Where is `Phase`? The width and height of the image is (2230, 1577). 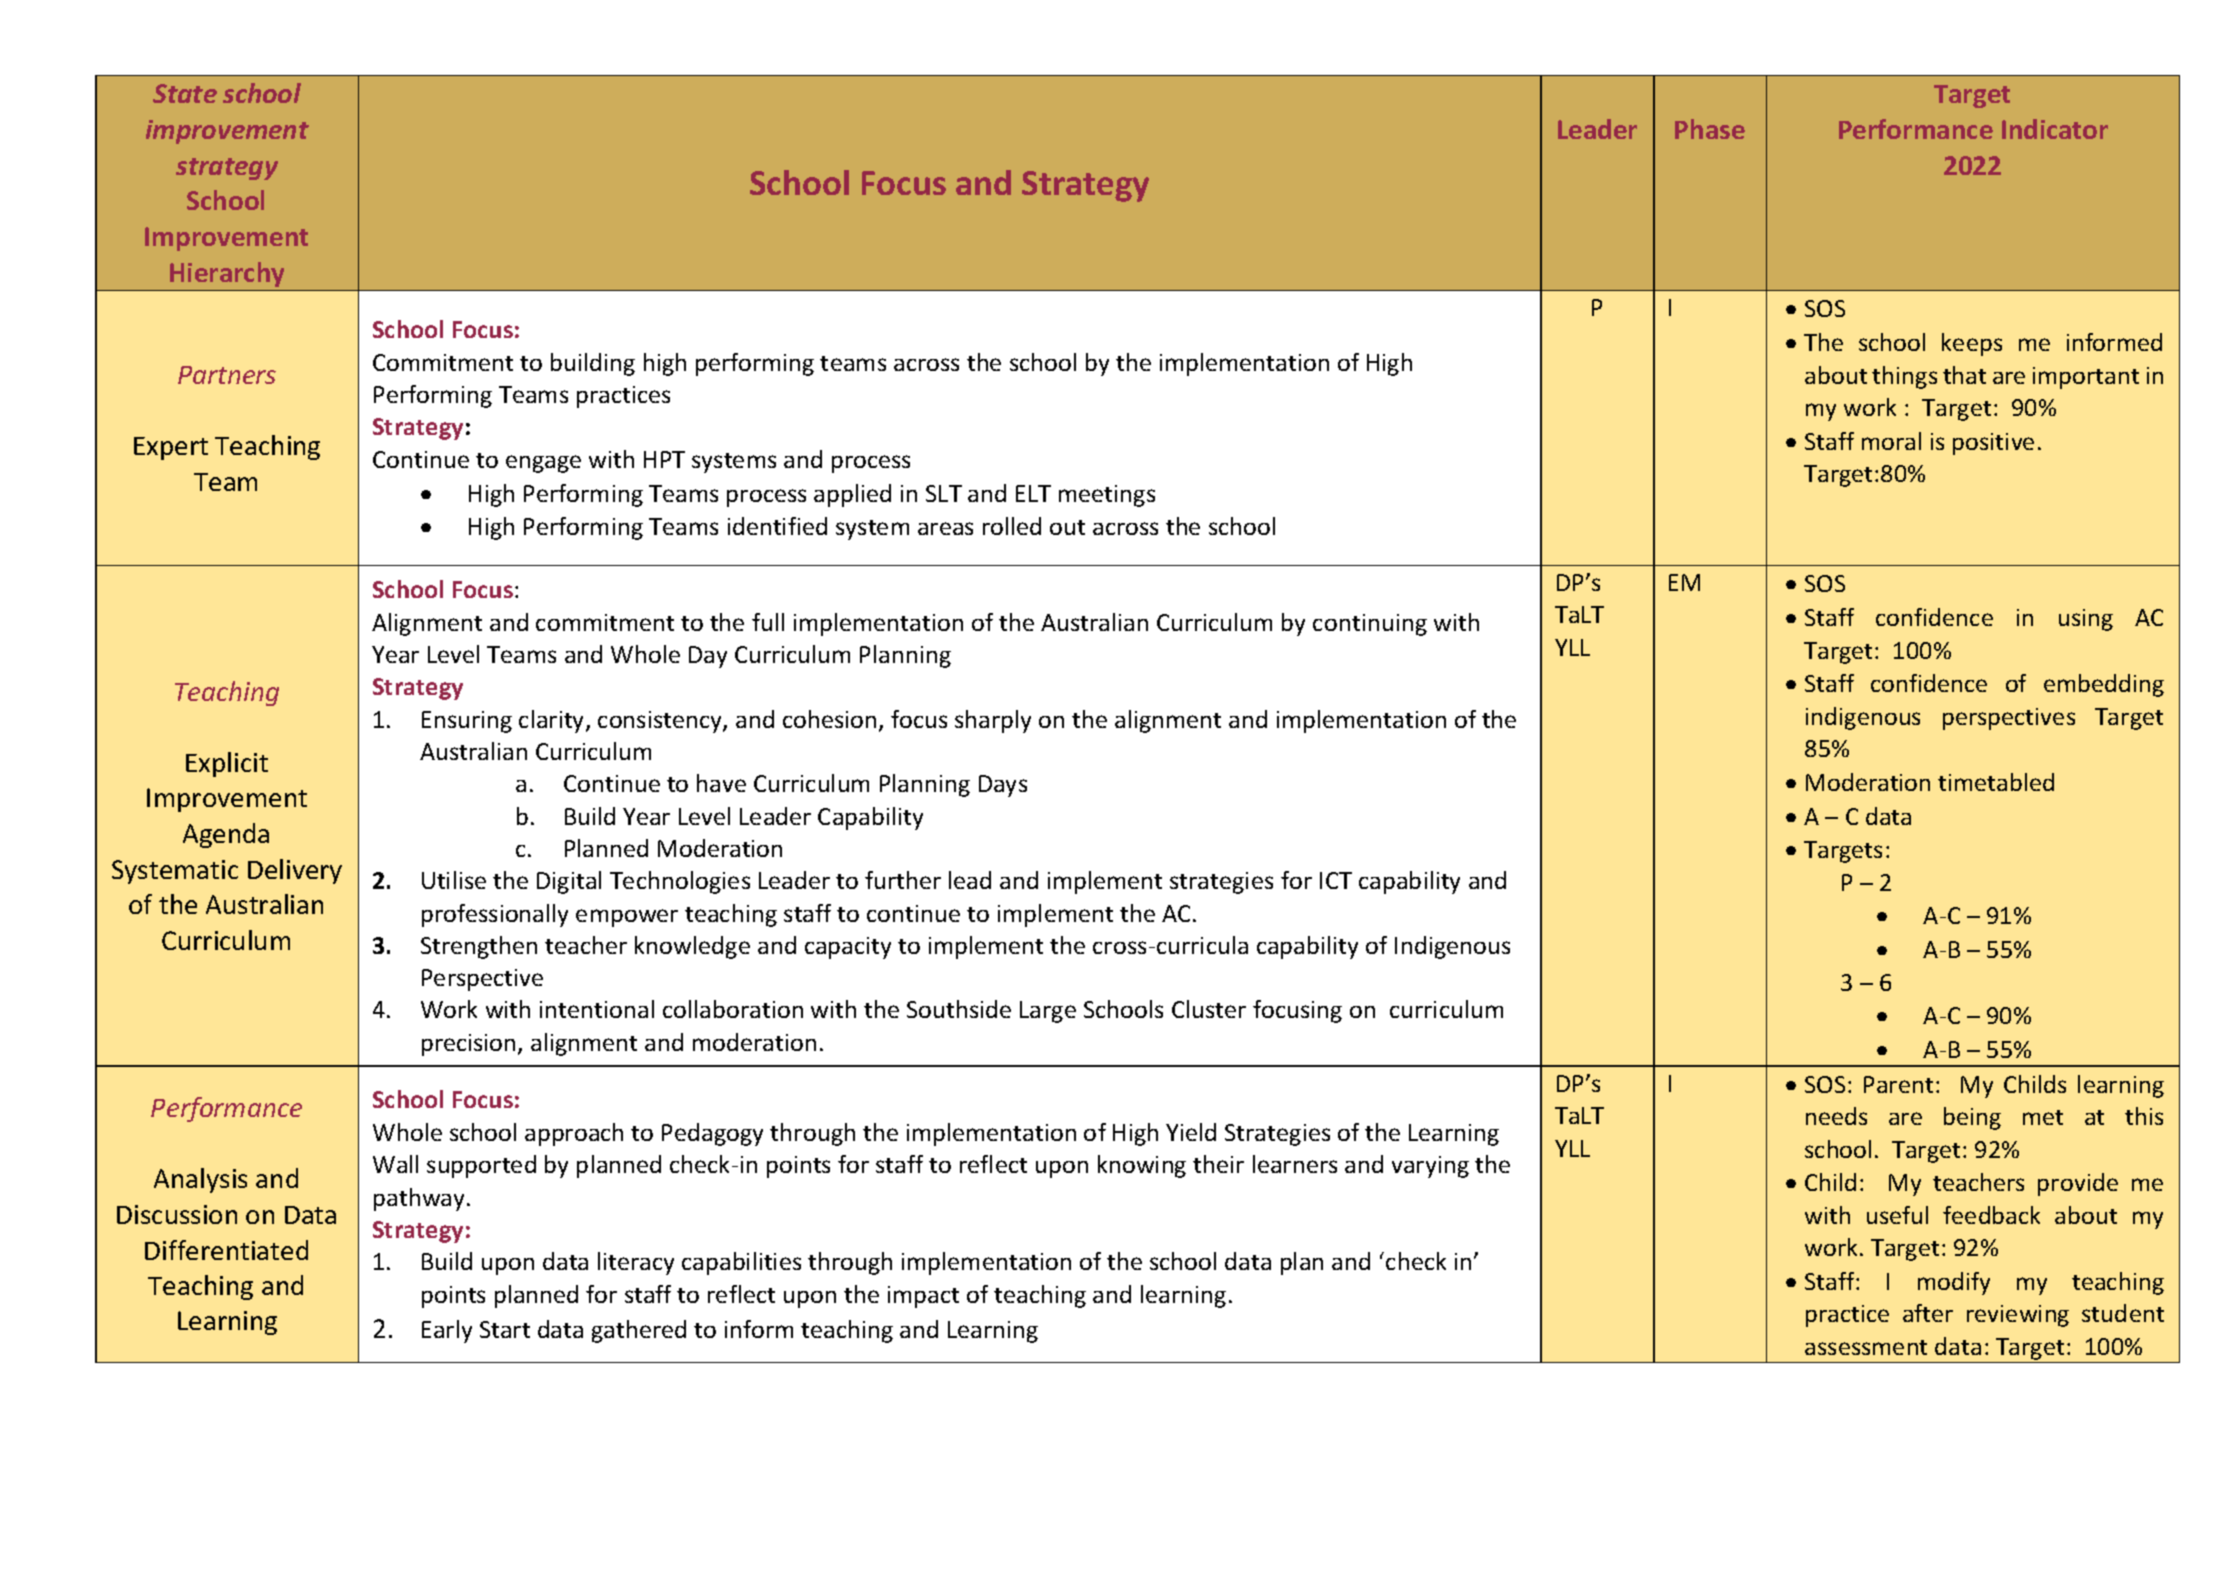
Phase is located at coordinates (1710, 129).
